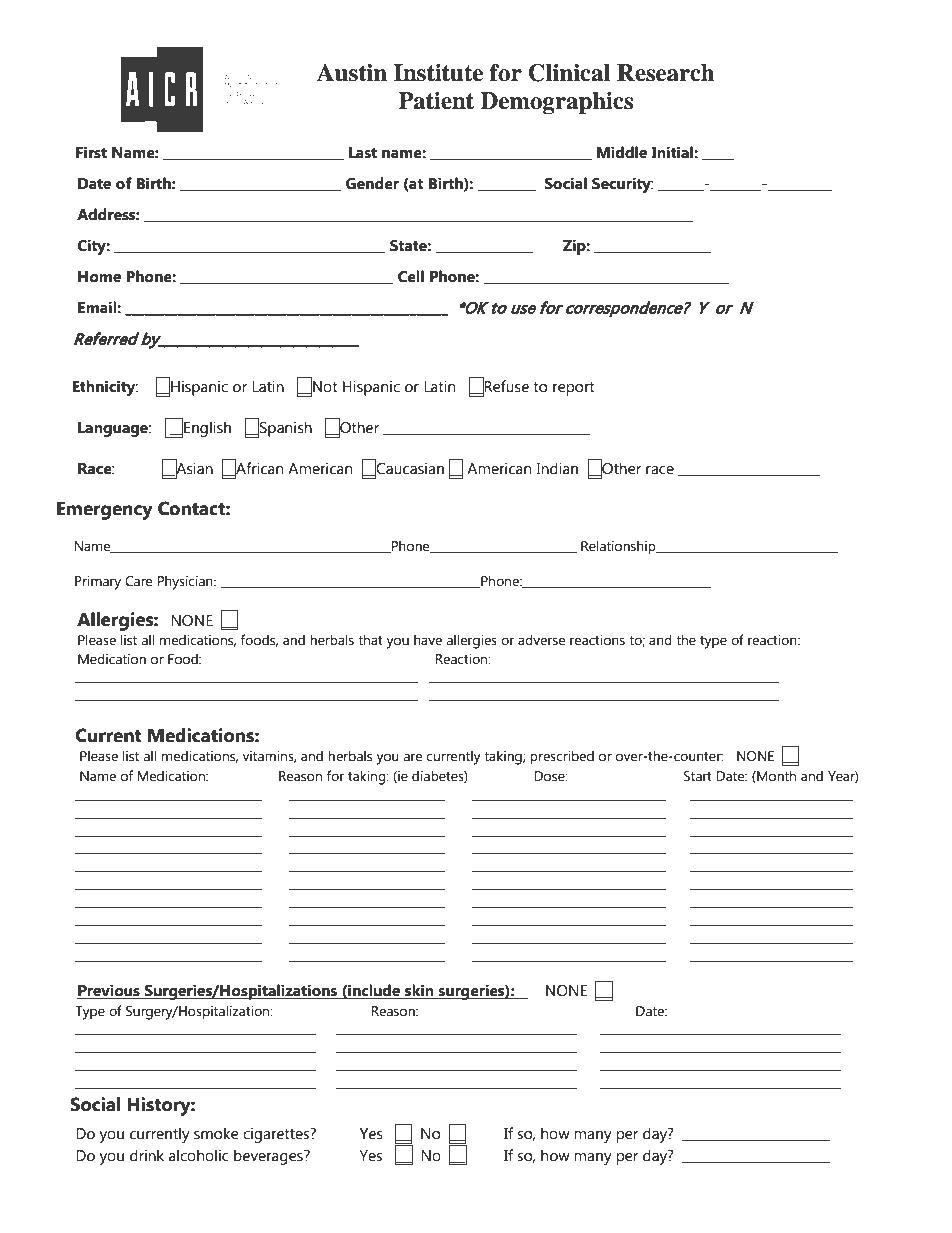 The height and width of the image is (1233, 952). What do you see at coordinates (91, 152) in the image?
I see `First` at bounding box center [91, 152].
